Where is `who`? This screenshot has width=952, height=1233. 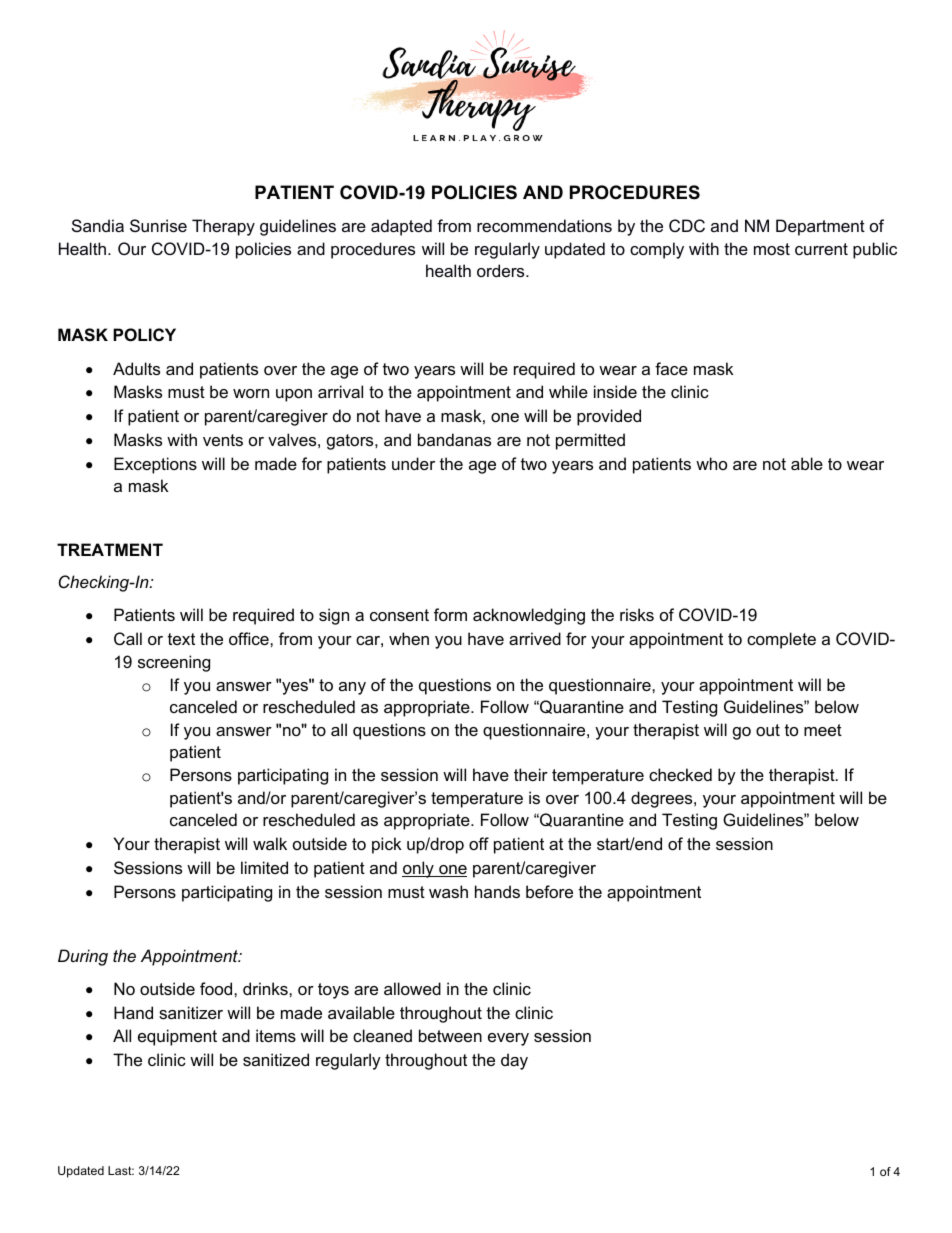
who is located at coordinates (711, 463).
